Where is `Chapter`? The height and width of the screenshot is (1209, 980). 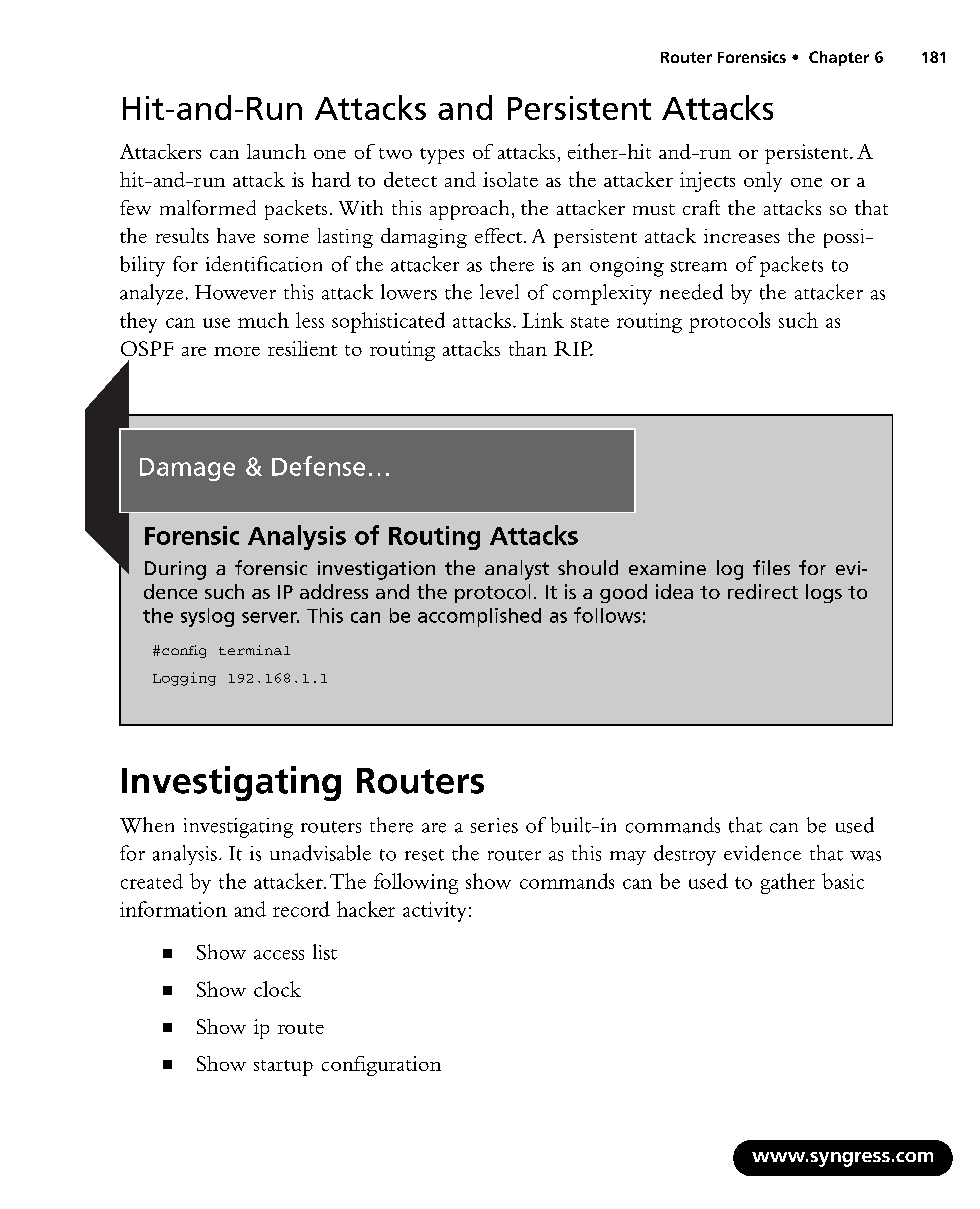 Chapter is located at coordinates (839, 58).
